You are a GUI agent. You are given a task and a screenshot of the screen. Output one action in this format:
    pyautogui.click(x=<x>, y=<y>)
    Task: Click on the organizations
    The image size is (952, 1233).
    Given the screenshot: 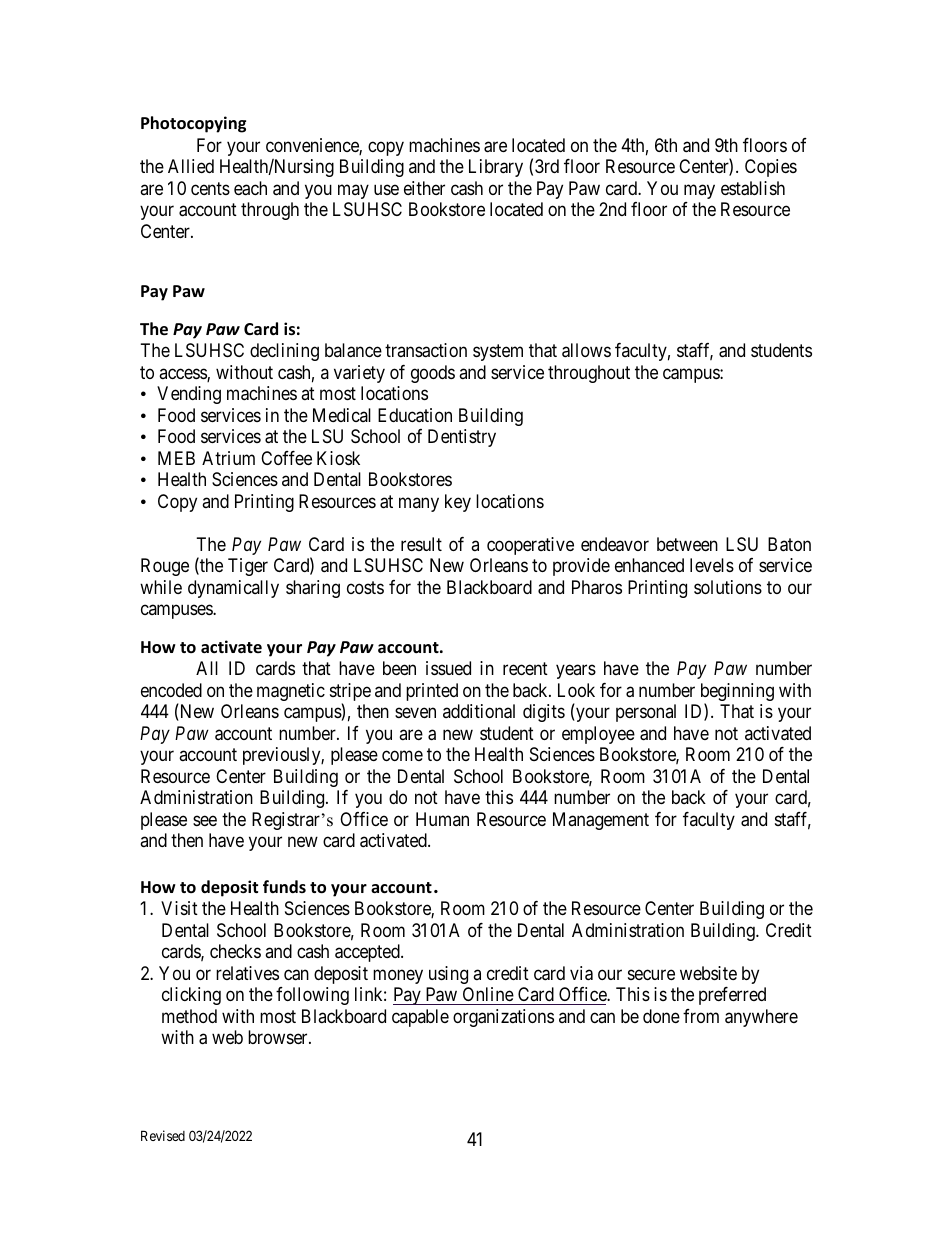 What is the action you would take?
    pyautogui.click(x=503, y=1018)
